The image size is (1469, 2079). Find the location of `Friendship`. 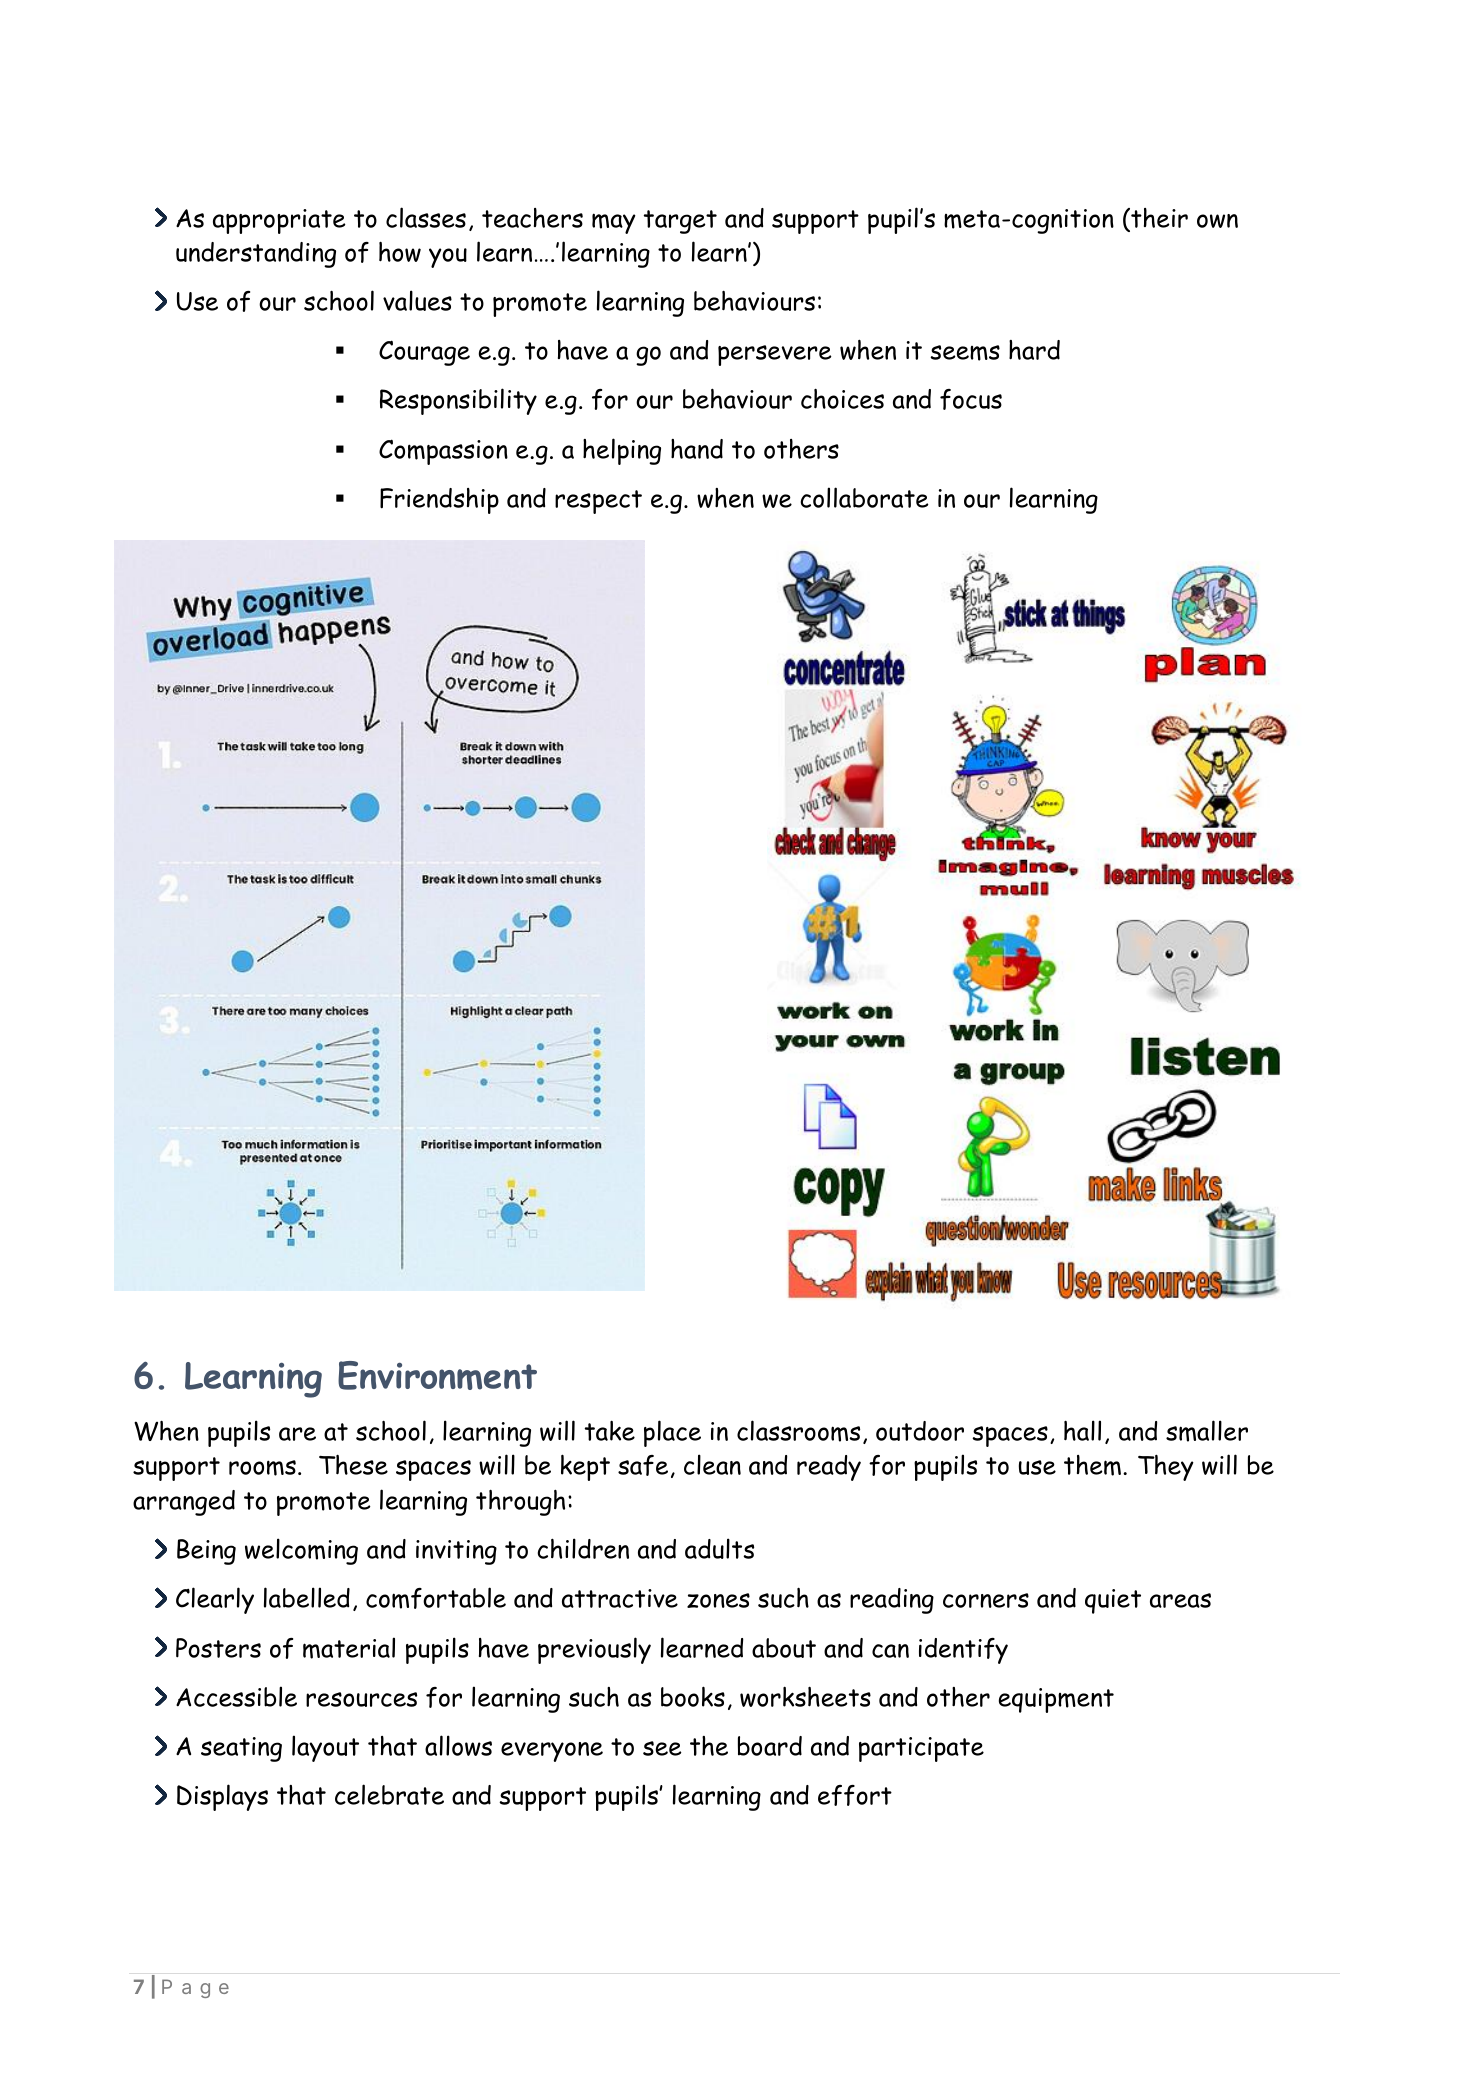

Friendship is located at coordinates (439, 501).
